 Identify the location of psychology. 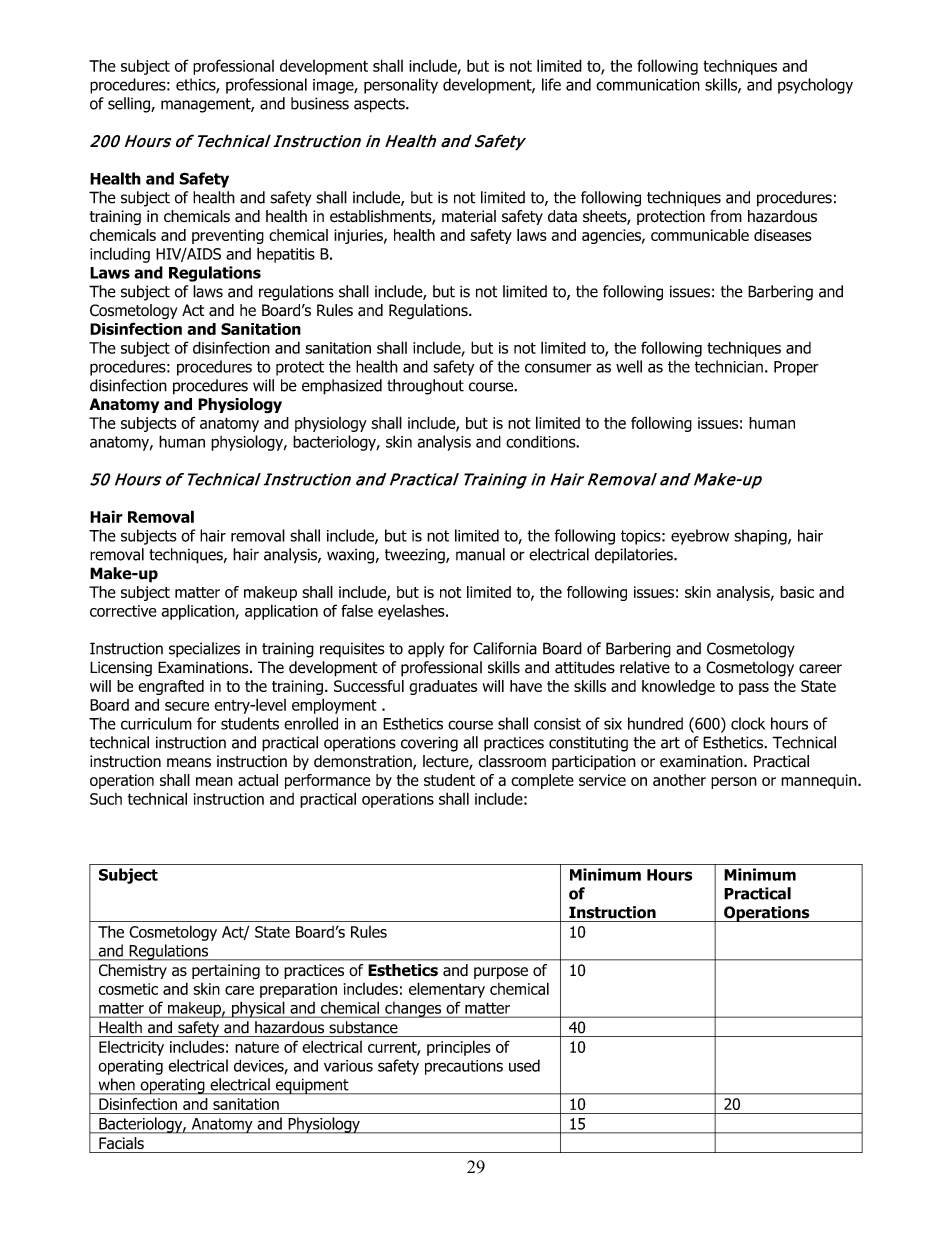
(815, 86).
